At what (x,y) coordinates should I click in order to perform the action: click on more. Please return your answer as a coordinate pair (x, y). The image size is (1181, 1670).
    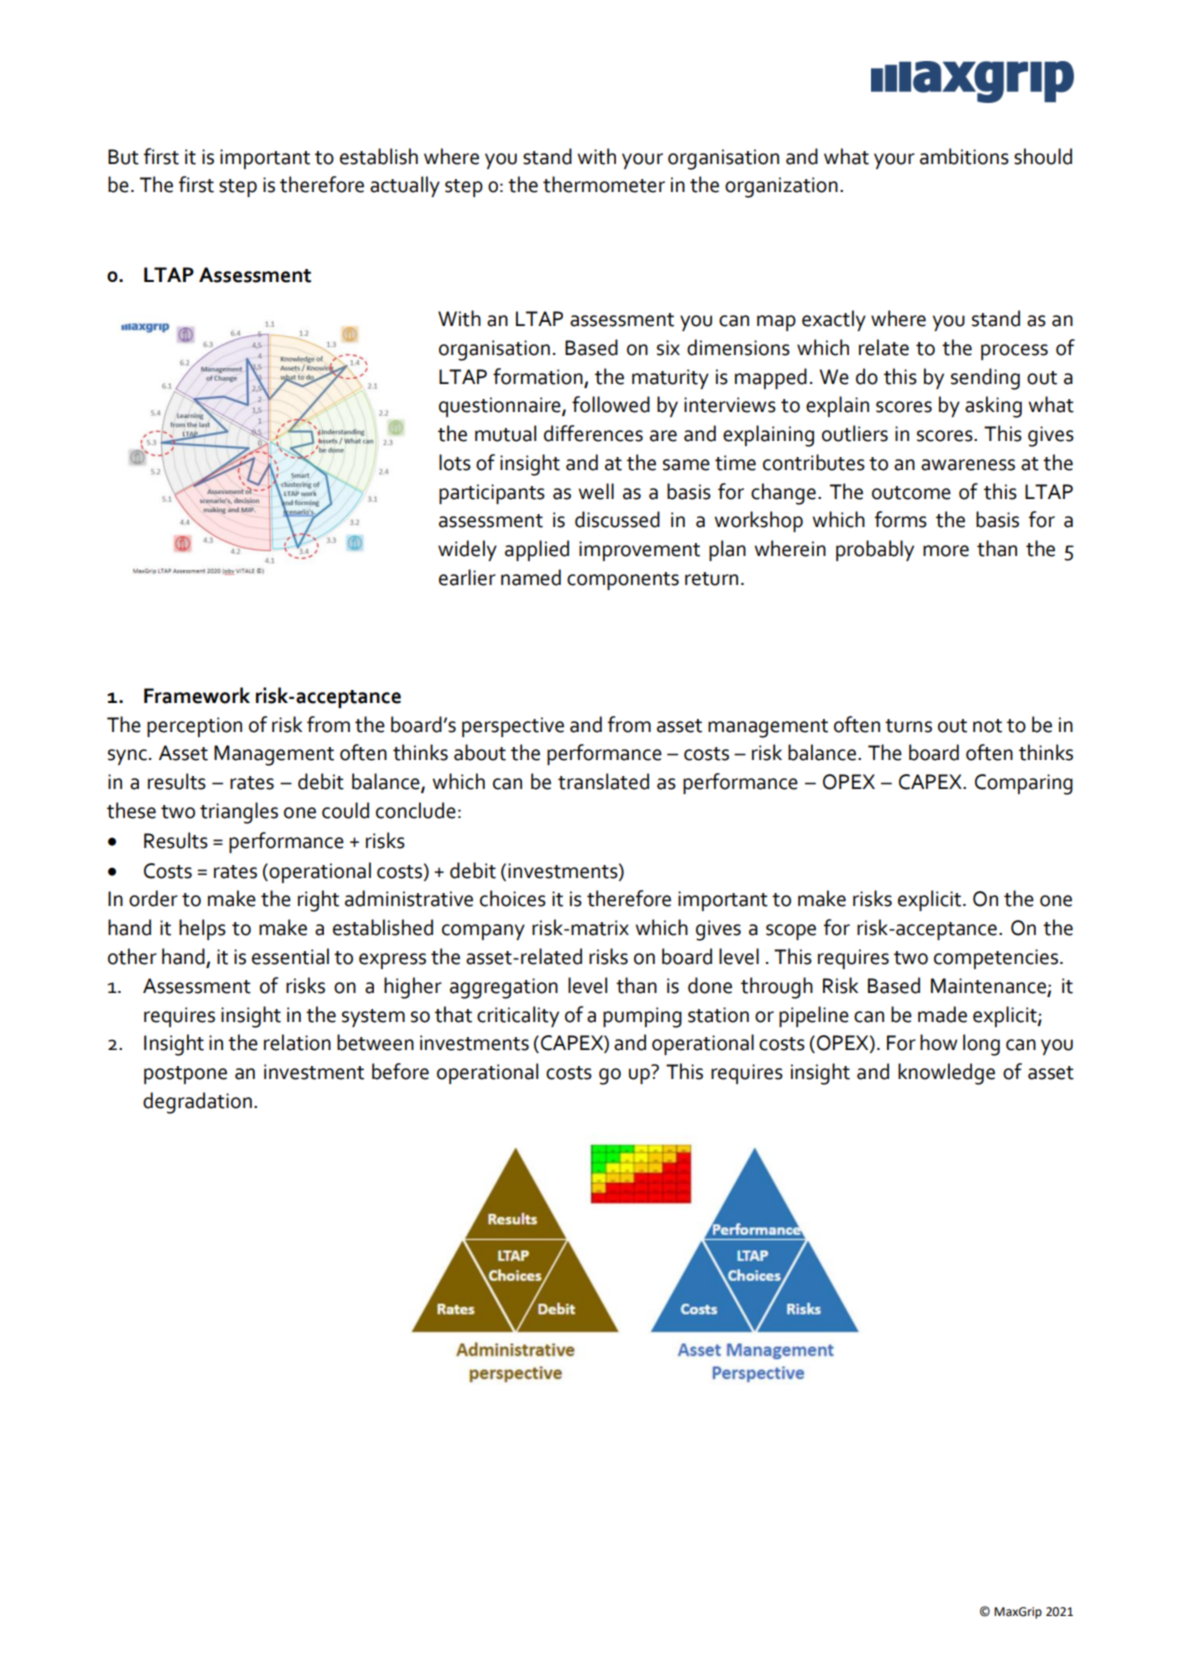
    Looking at the image, I should click on (946, 551).
